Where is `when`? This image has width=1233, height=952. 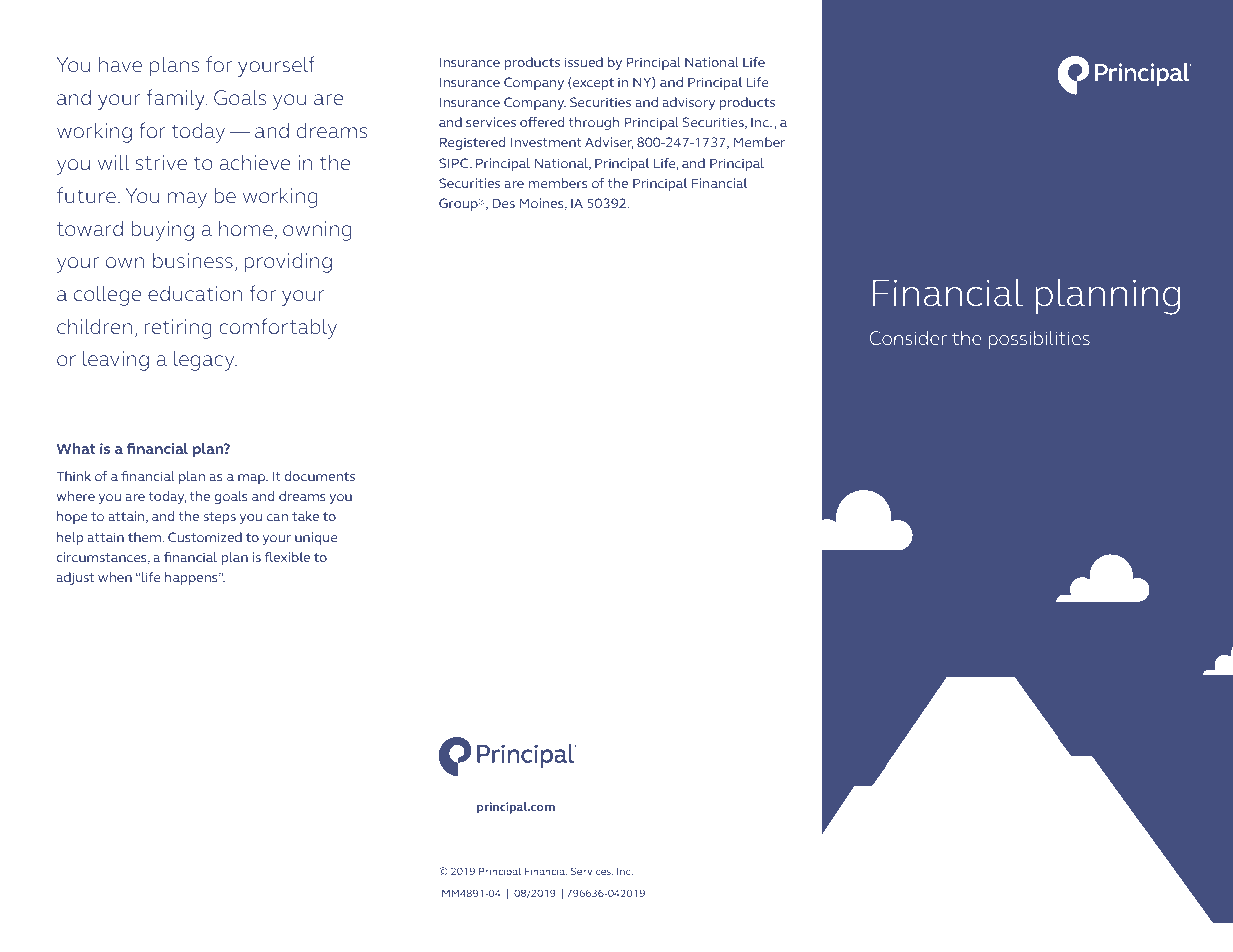
when is located at coordinates (115, 577).
